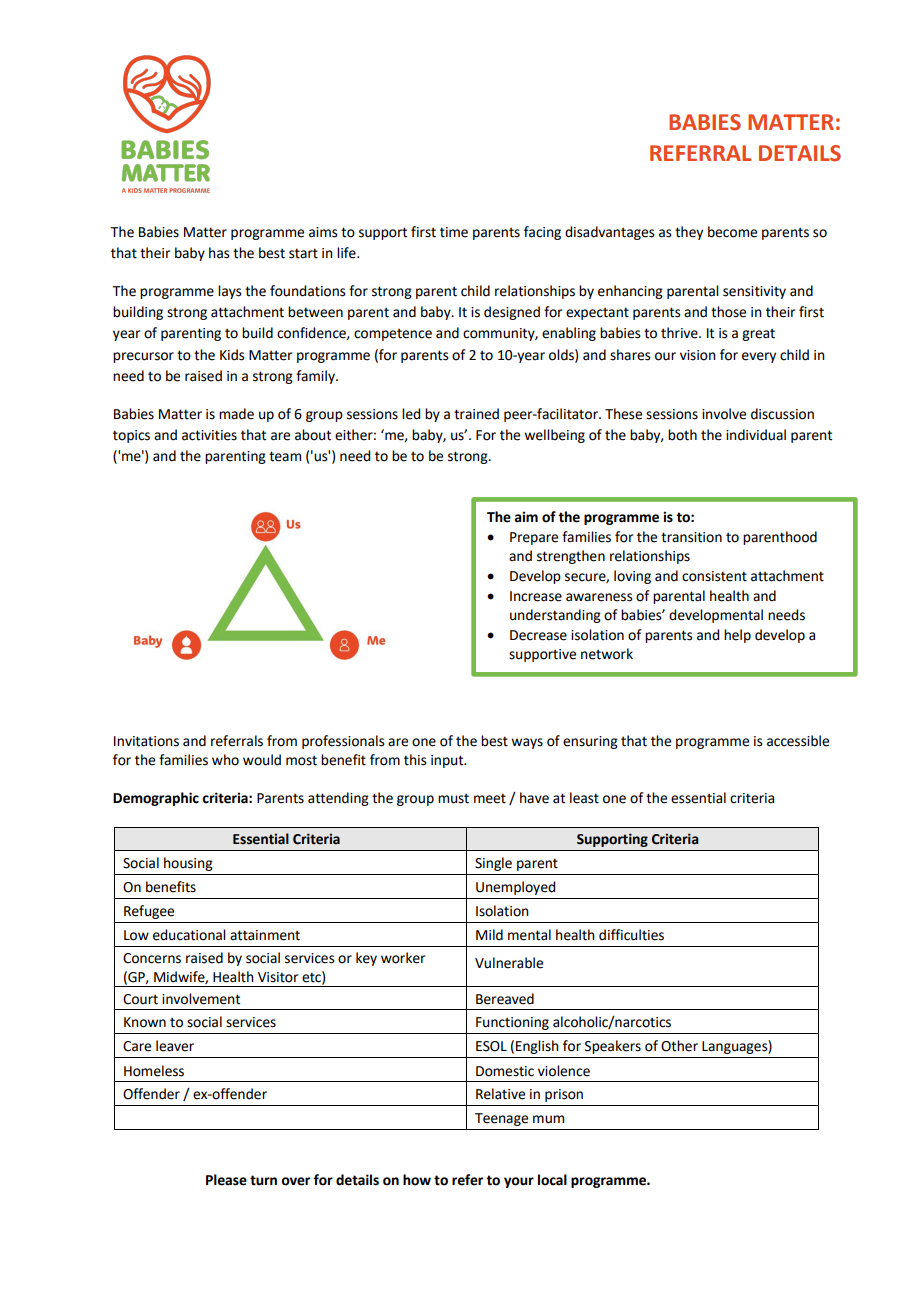  I want to click on time, so click(454, 232).
